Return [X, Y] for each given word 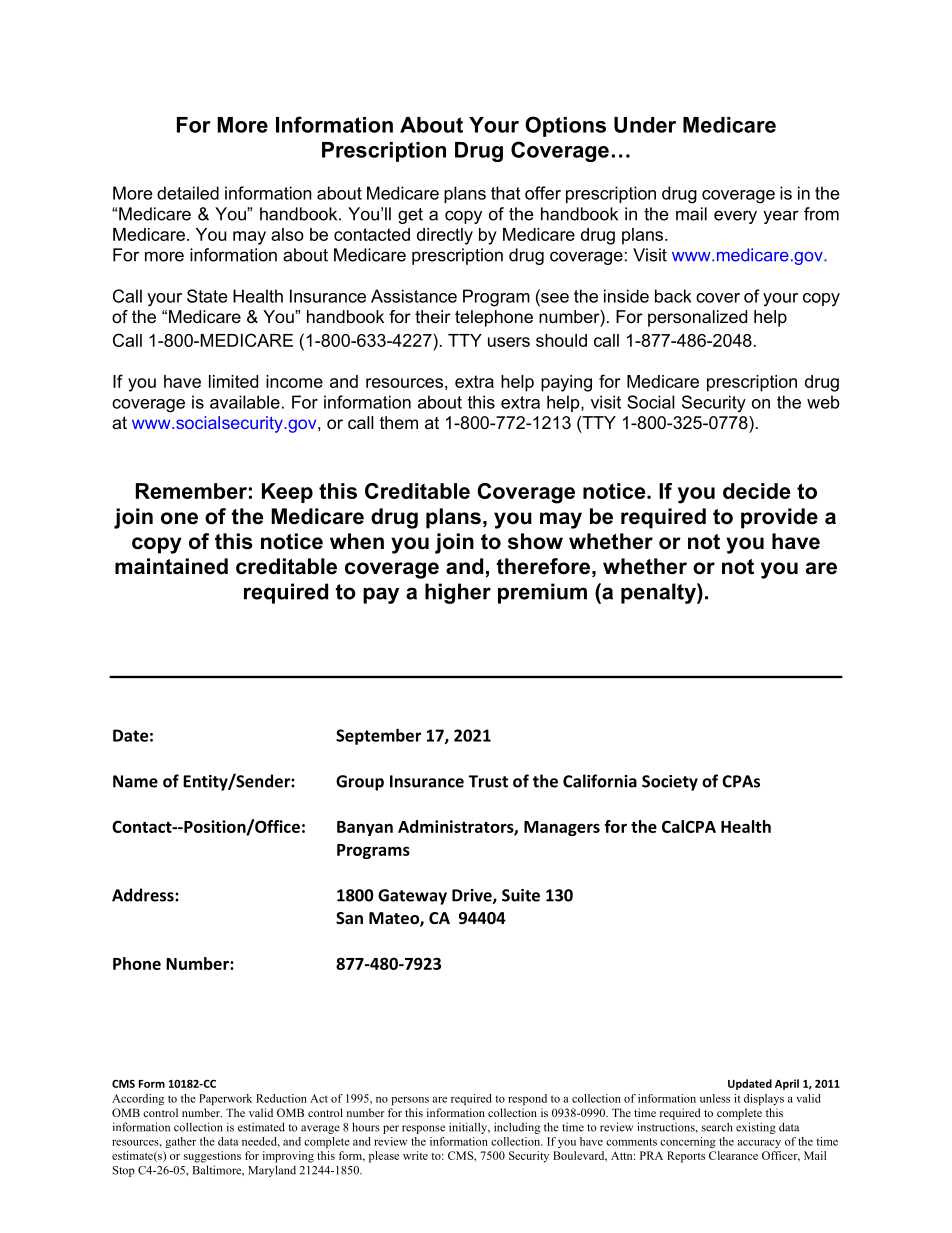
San [349, 918]
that [505, 193]
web [823, 402]
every [735, 217]
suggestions [212, 1157]
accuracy [759, 1144]
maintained [171, 566]
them [399, 422]
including [517, 1128]
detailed [188, 193]
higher [458, 593]
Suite [521, 895]
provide [779, 518]
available [245, 402]
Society [670, 783]
